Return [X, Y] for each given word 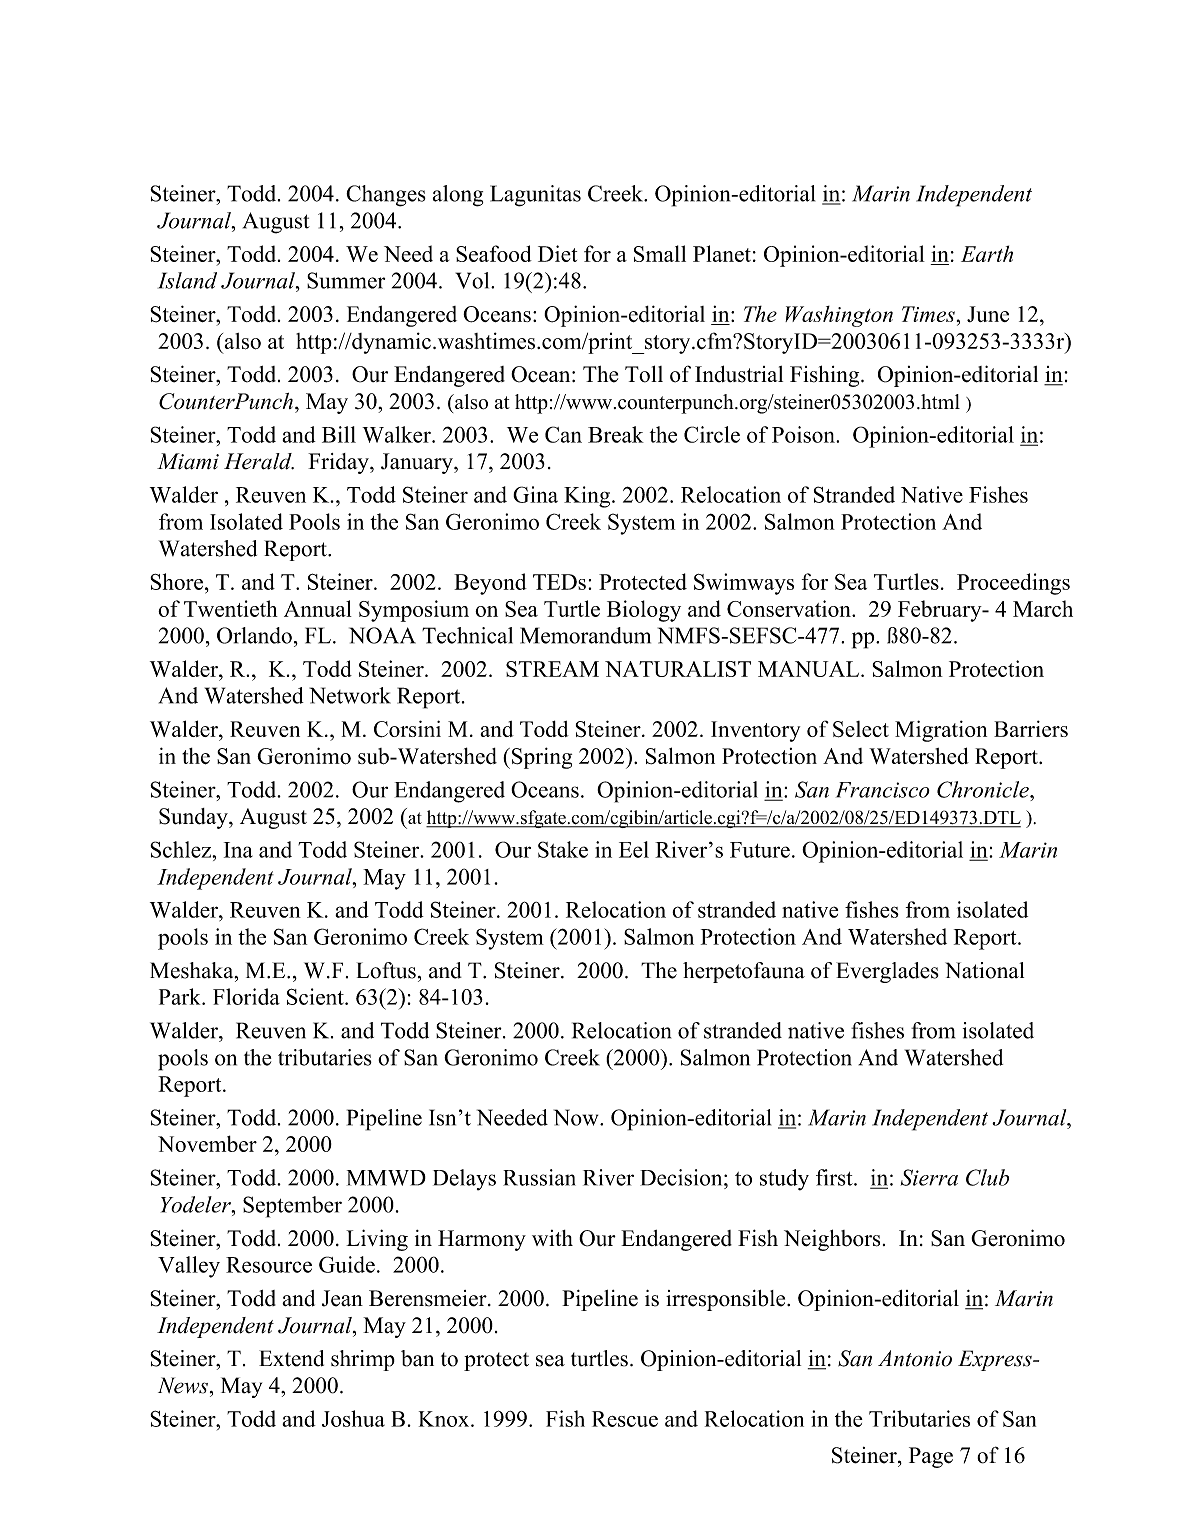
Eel [634, 849]
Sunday [194, 818]
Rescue [625, 1419]
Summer [346, 280]
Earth [987, 253]
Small [660, 253]
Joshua [353, 1418]
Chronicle [984, 789]
